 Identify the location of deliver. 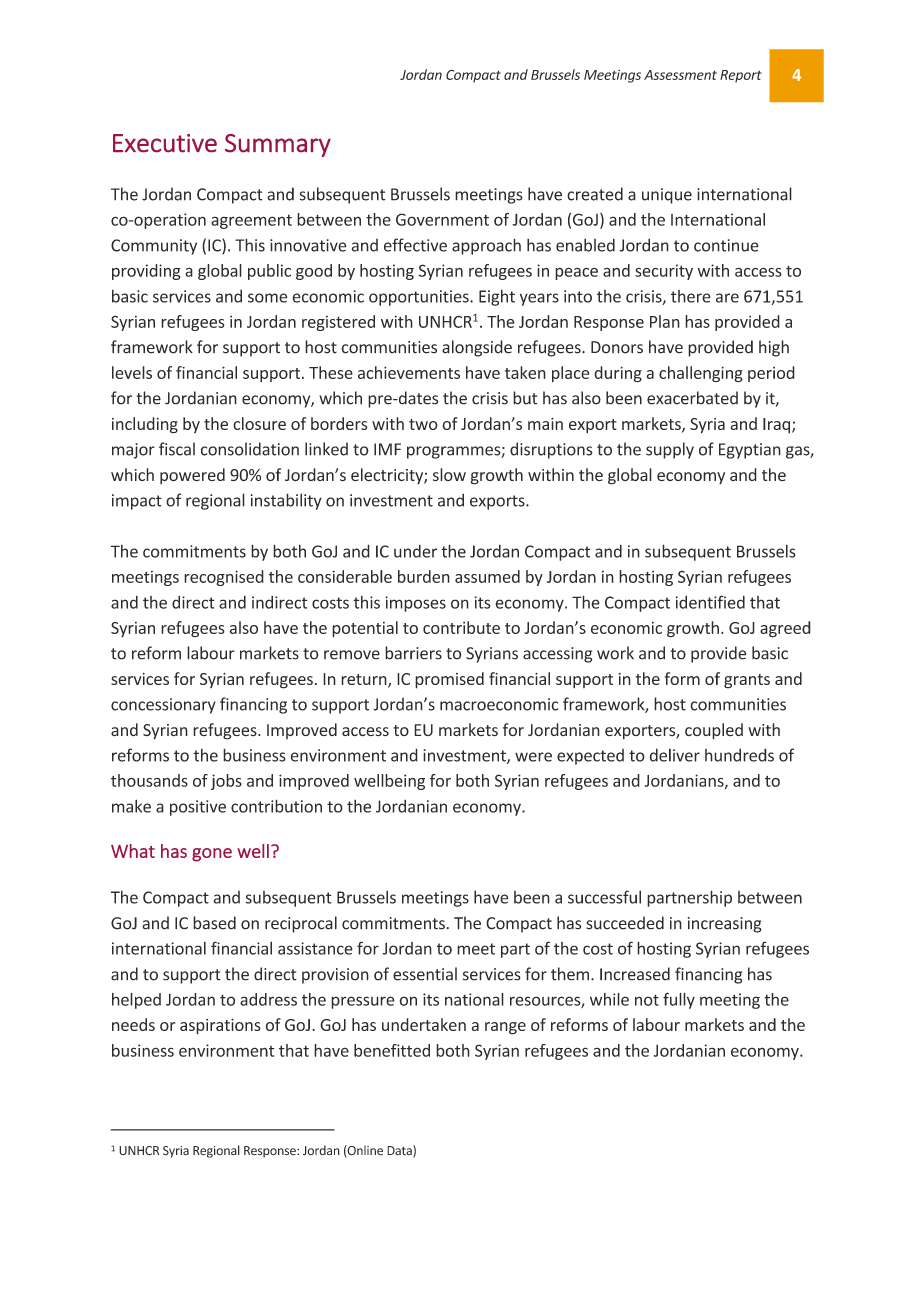
(675, 755).
